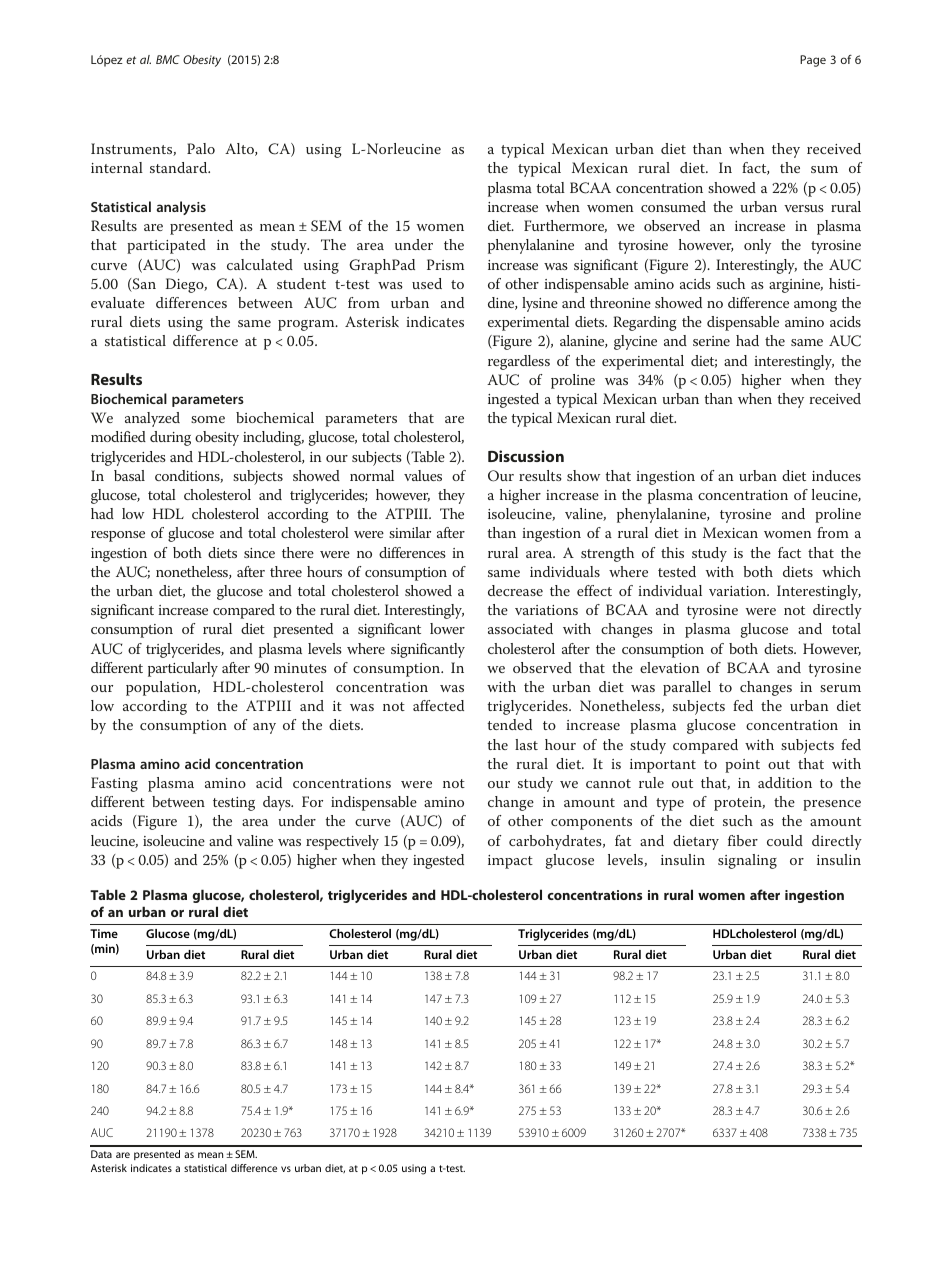  What do you see at coordinates (510, 862) in the image?
I see `impact` at bounding box center [510, 862].
